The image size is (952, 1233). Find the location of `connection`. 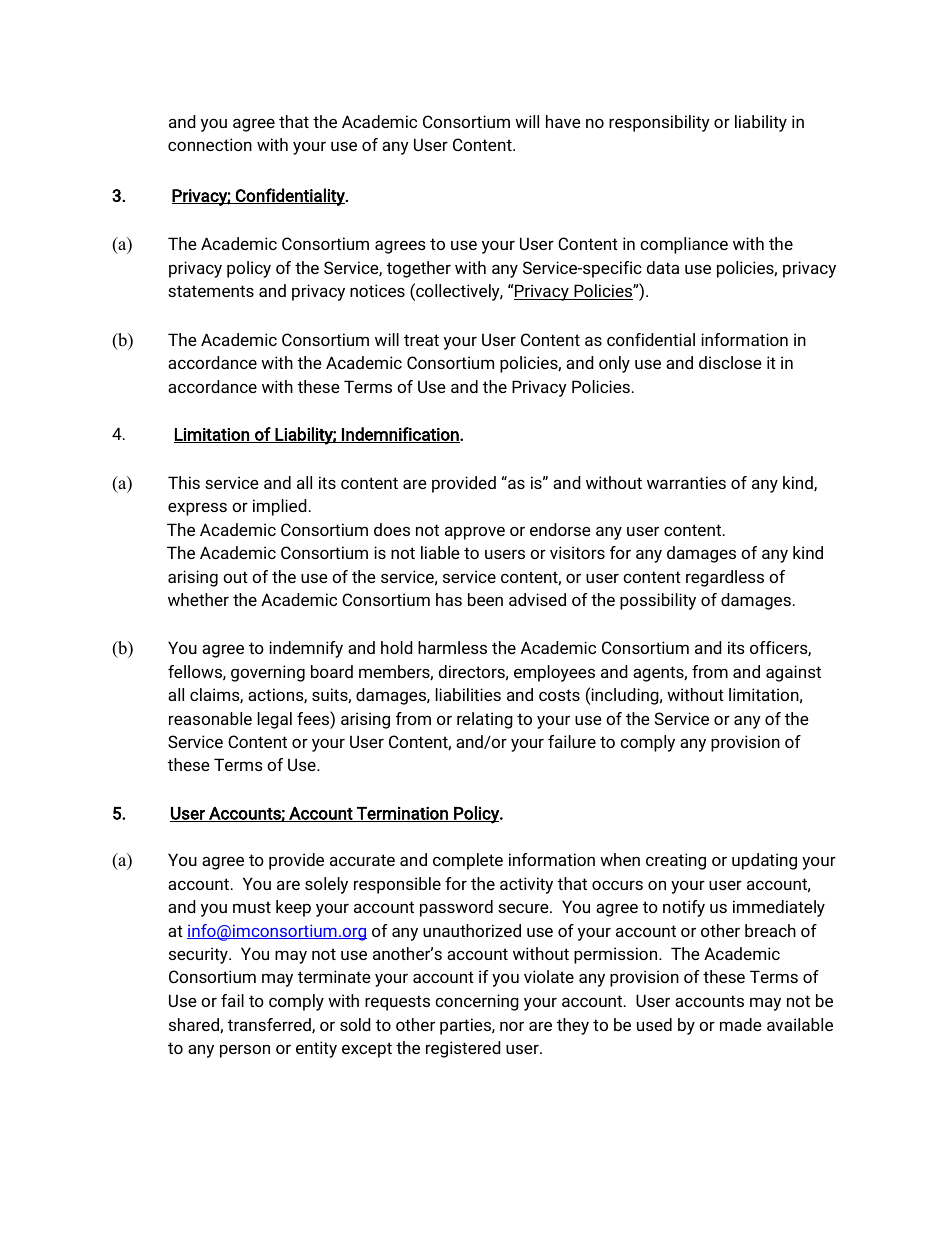

connection is located at coordinates (210, 144).
